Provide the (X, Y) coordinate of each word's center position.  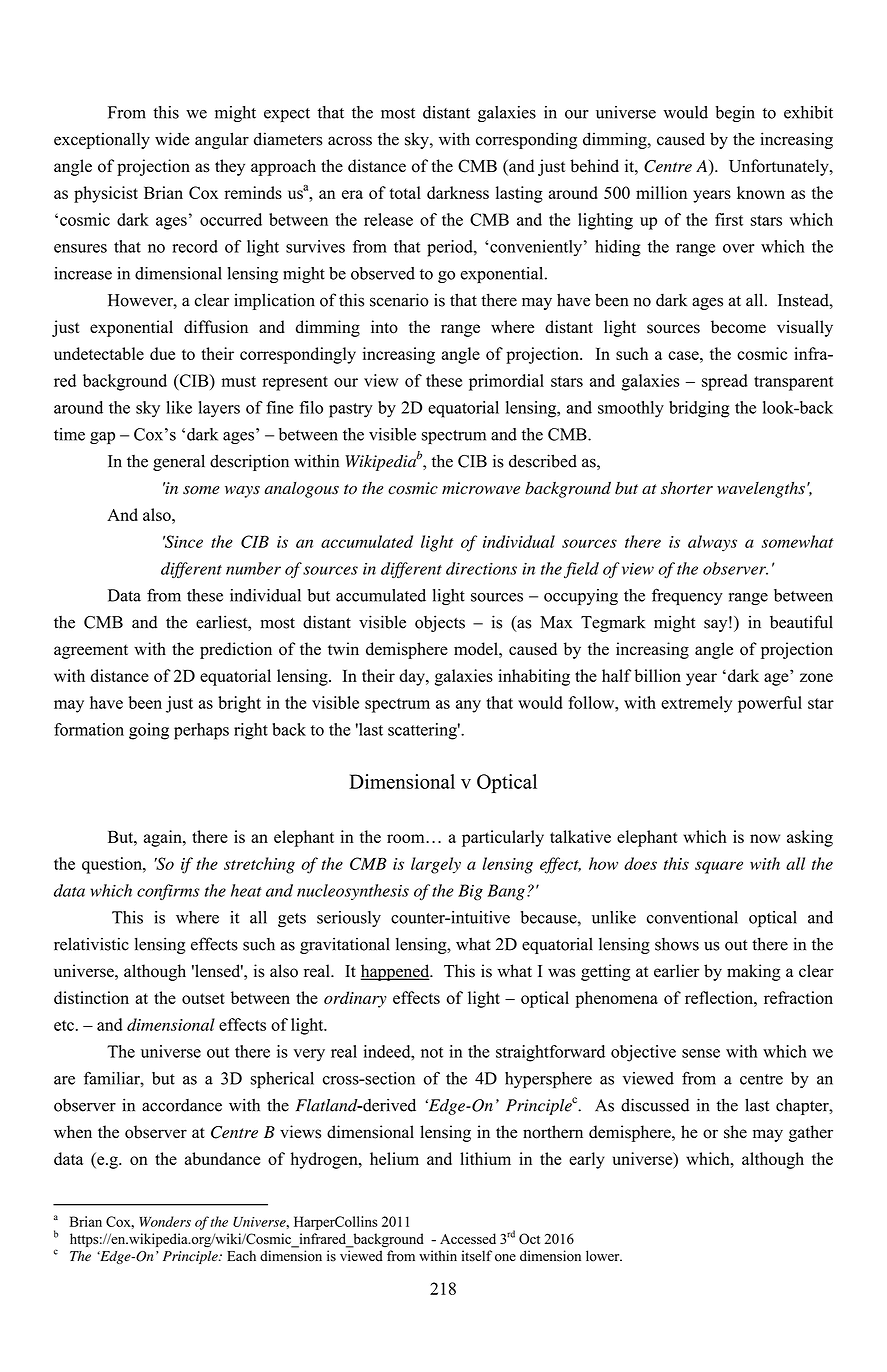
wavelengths (761, 489)
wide (172, 139)
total (405, 192)
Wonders (165, 1221)
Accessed (468, 1238)
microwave (481, 488)
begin (735, 114)
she (735, 1132)
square (719, 867)
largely (436, 865)
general (179, 462)
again (164, 838)
